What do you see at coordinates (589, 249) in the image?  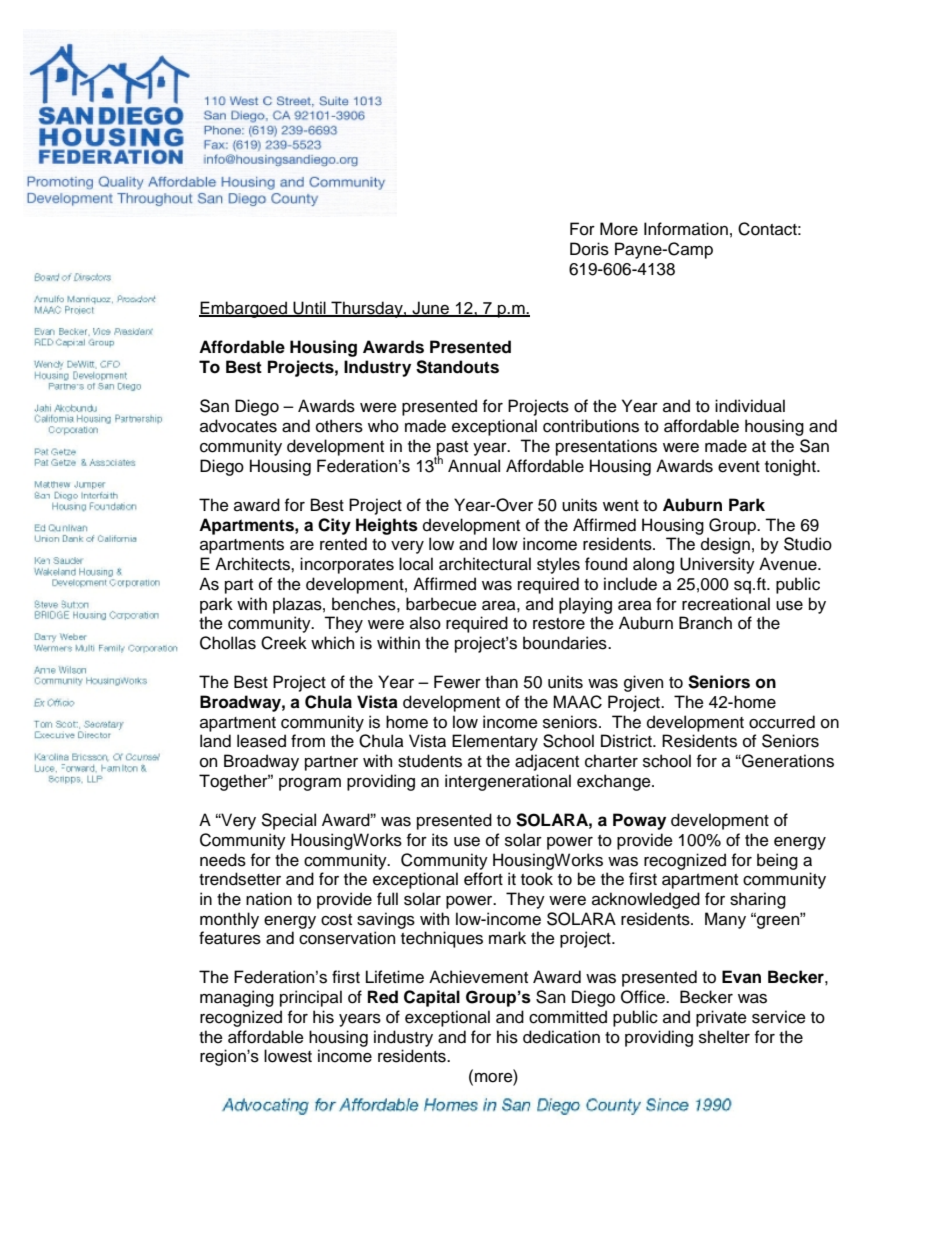 I see `Doris` at bounding box center [589, 249].
